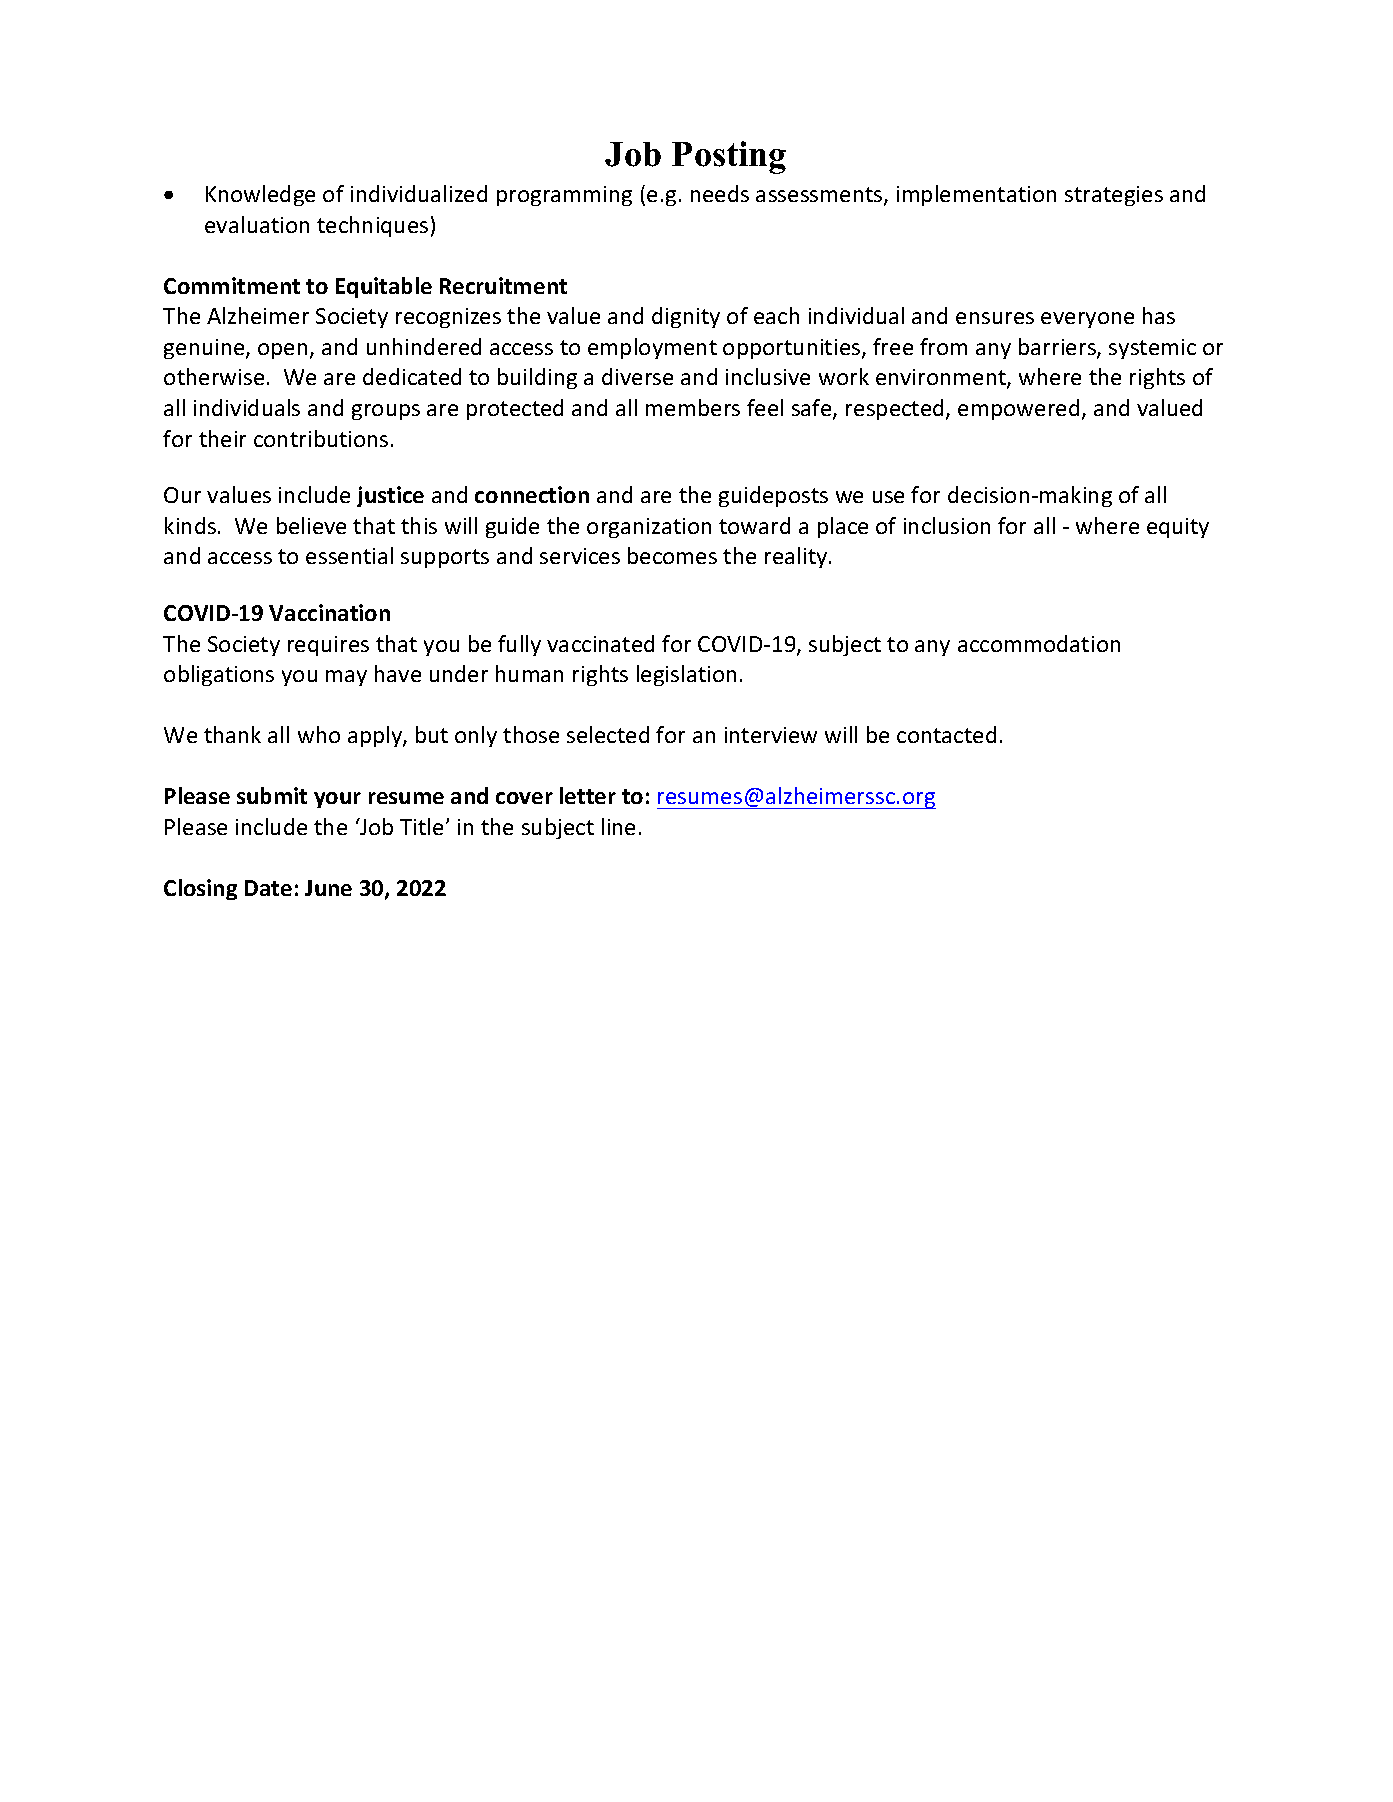  Describe the element at coordinates (1039, 643) in the screenshot. I see `accommodation` at that location.
